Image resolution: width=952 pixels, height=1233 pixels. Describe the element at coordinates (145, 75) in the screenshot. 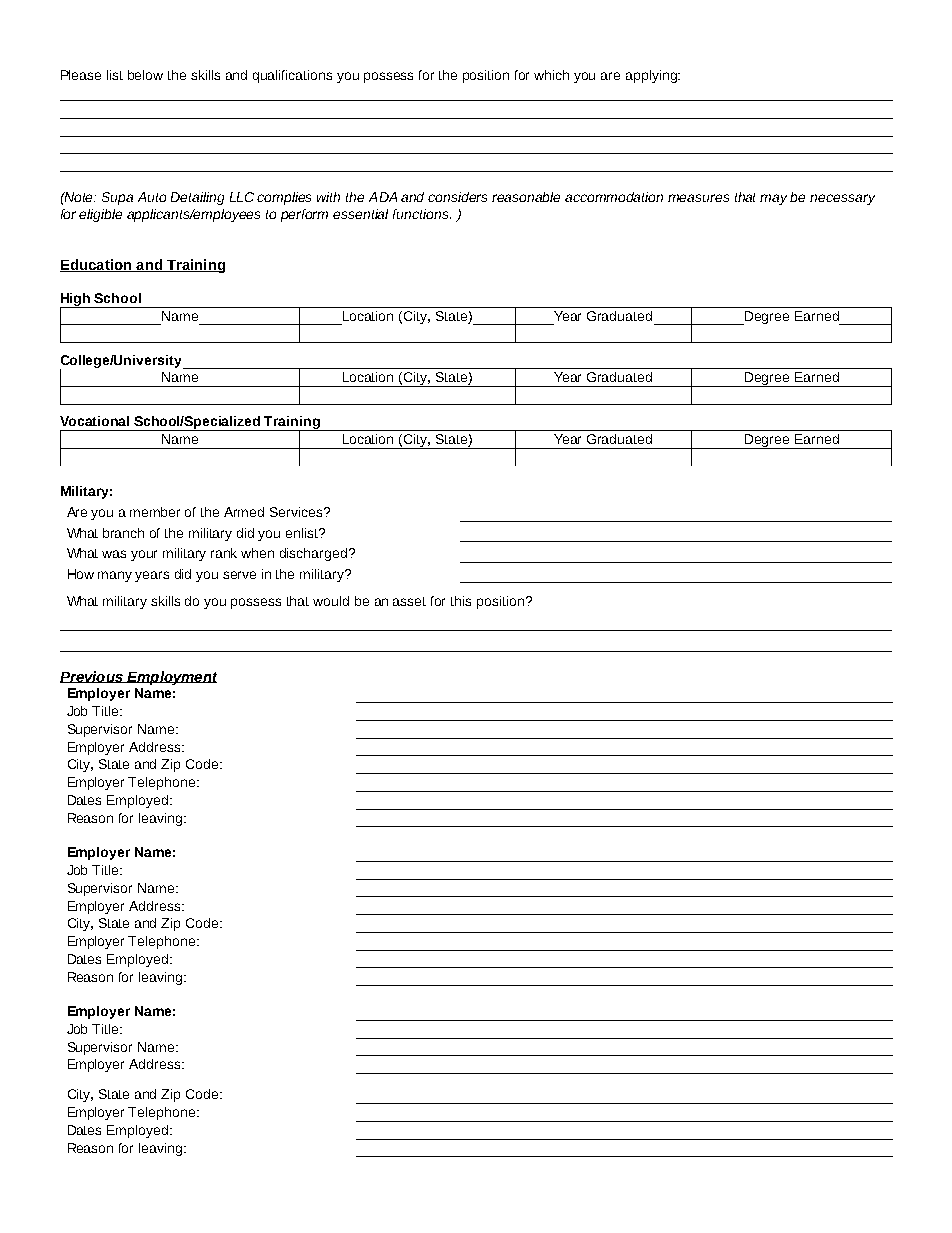

I see `below` at that location.
